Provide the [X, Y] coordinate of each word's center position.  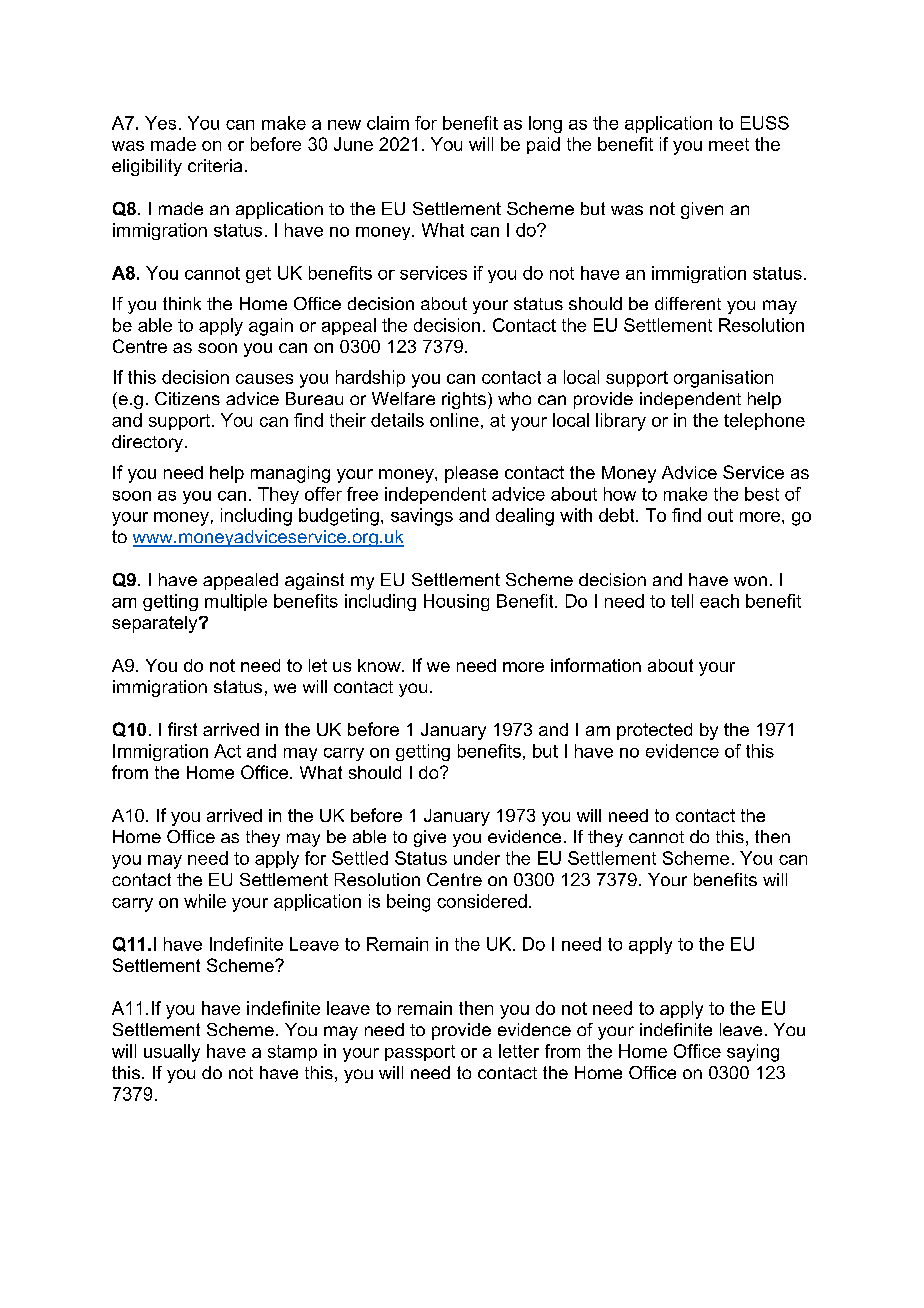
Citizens [187, 398]
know [380, 665]
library [621, 422]
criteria [215, 165]
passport [420, 1053]
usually [172, 1053]
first [182, 729]
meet [729, 144]
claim [388, 123]
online [454, 420]
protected [654, 731]
